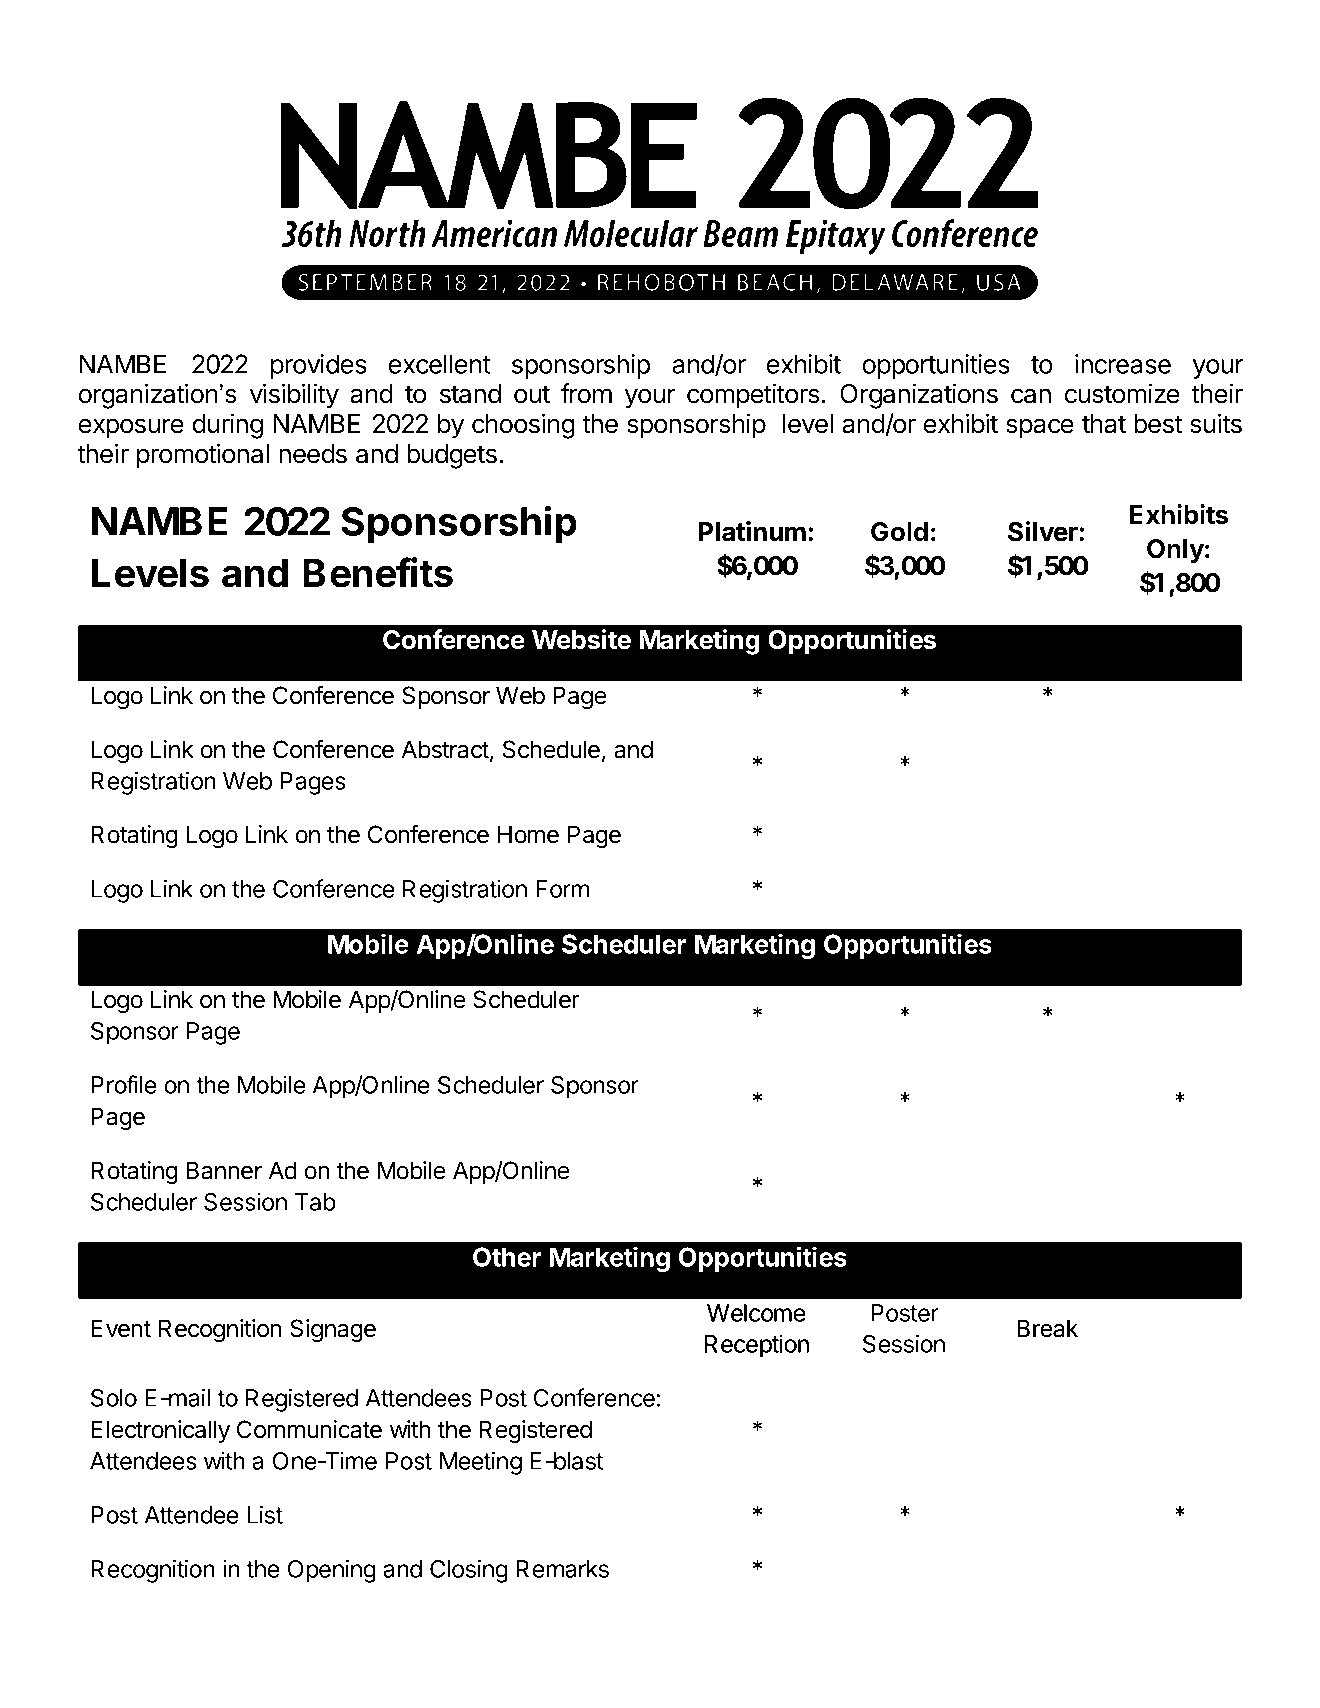 This document has height=1708, width=1320. Describe the element at coordinates (586, 393) in the document. I see `from` at that location.
